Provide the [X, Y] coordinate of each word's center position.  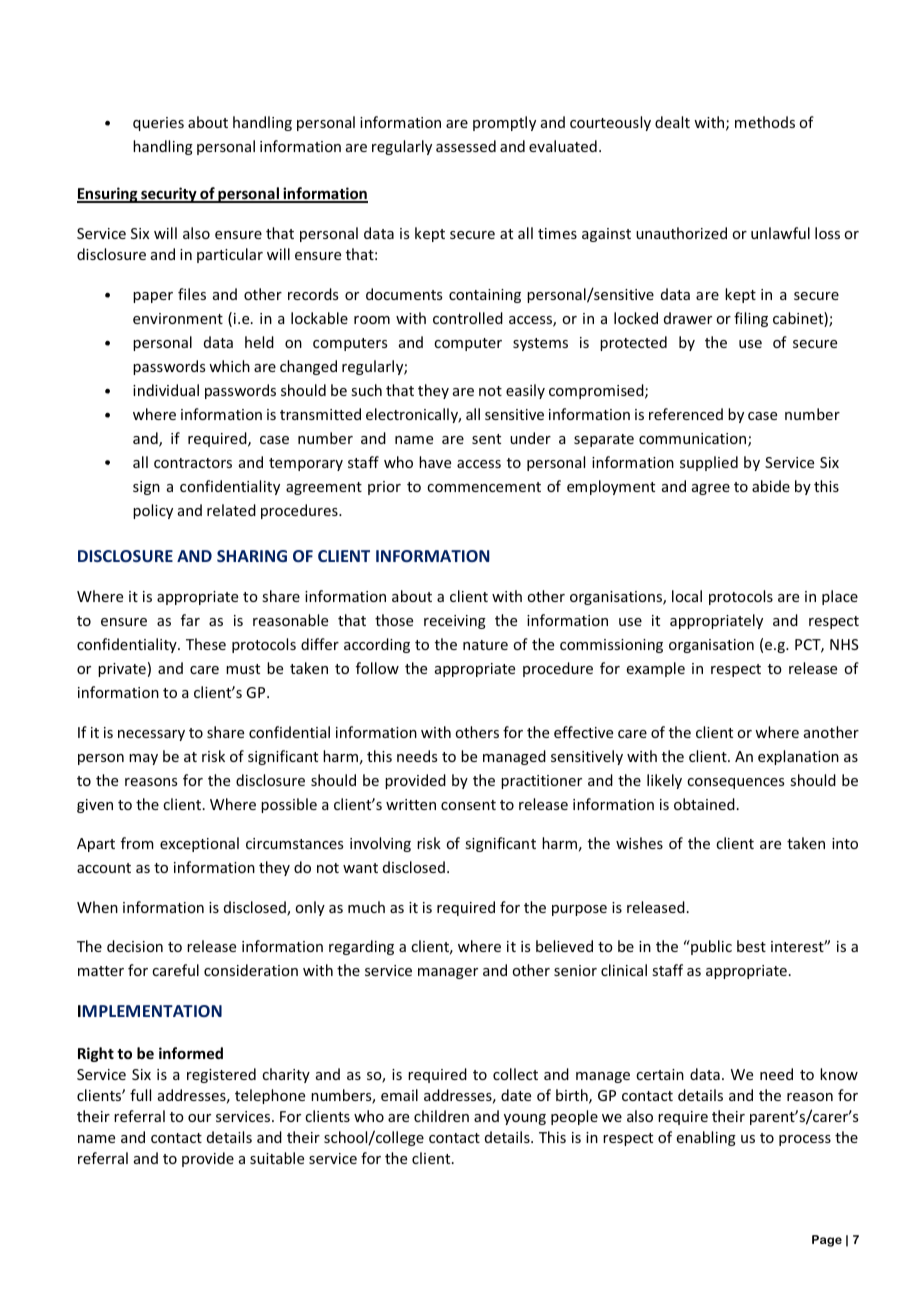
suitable [277, 1158]
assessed [466, 146]
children [441, 1116]
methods [765, 122]
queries [158, 124]
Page [827, 1241]
